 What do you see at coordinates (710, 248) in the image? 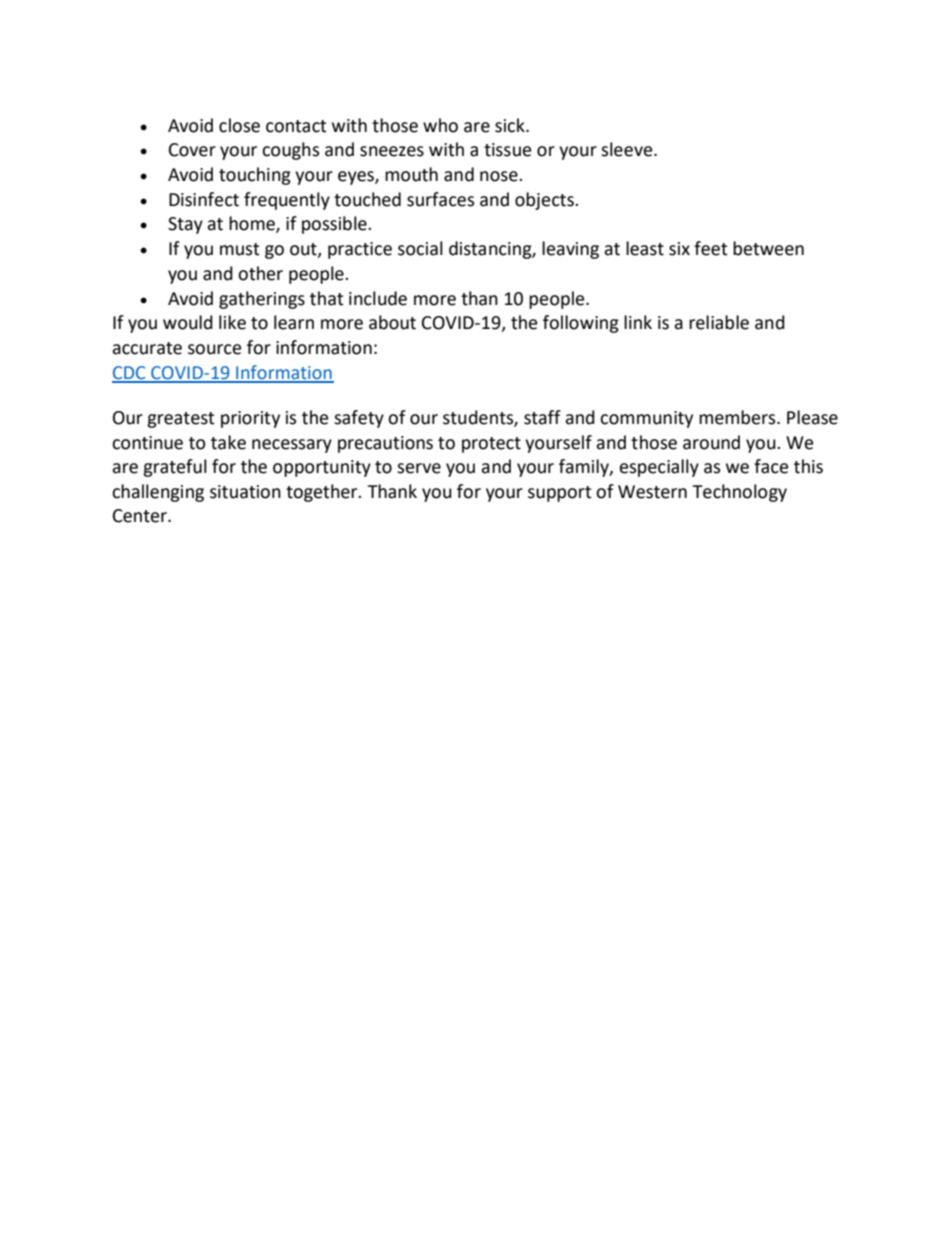
I see `feet` at bounding box center [710, 248].
